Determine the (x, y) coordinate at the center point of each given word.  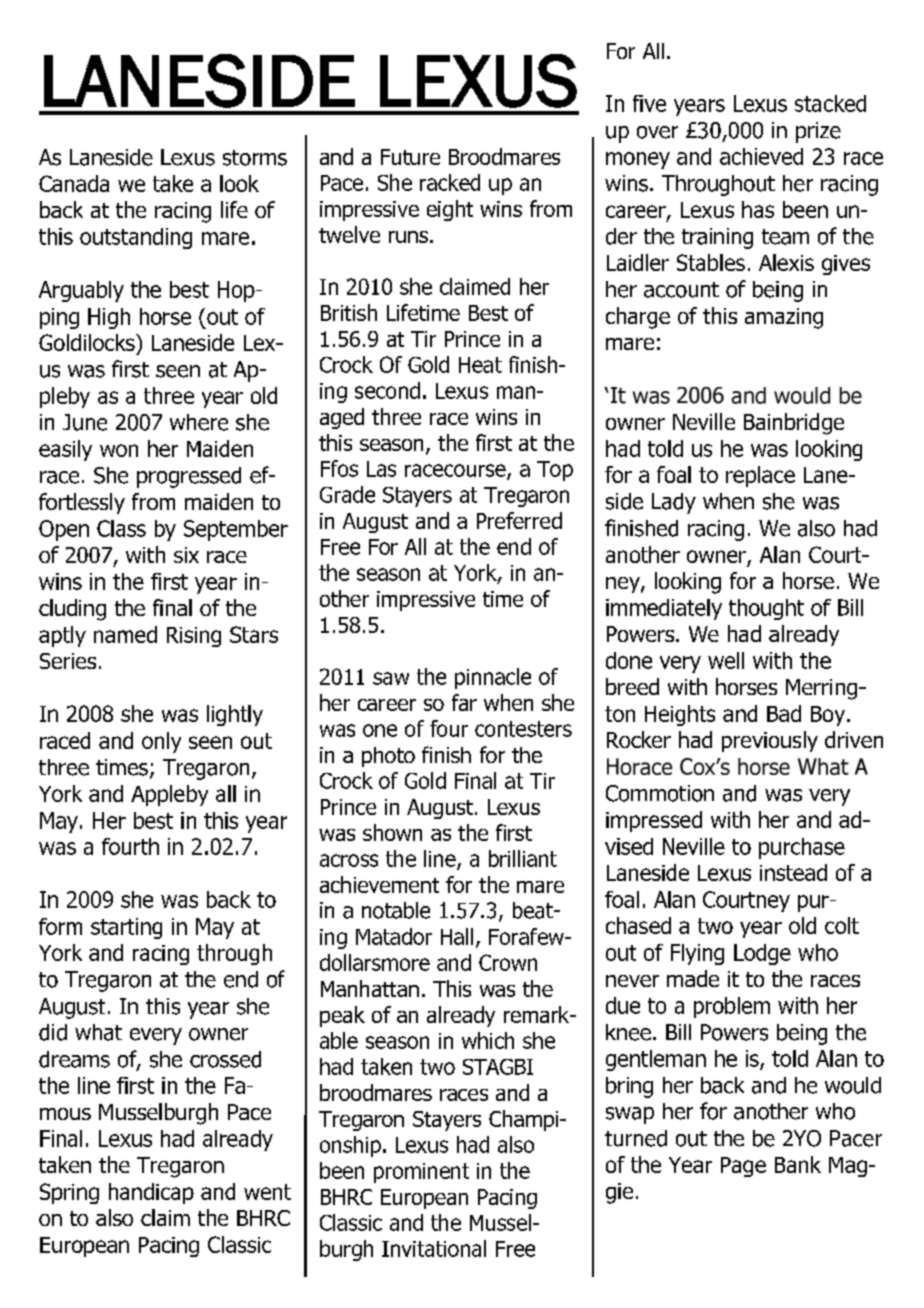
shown (392, 832)
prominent (421, 1173)
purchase (802, 848)
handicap (151, 1193)
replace (760, 476)
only (161, 742)
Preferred (519, 520)
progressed (189, 477)
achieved (761, 156)
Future (410, 157)
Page (743, 1167)
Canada (74, 183)
